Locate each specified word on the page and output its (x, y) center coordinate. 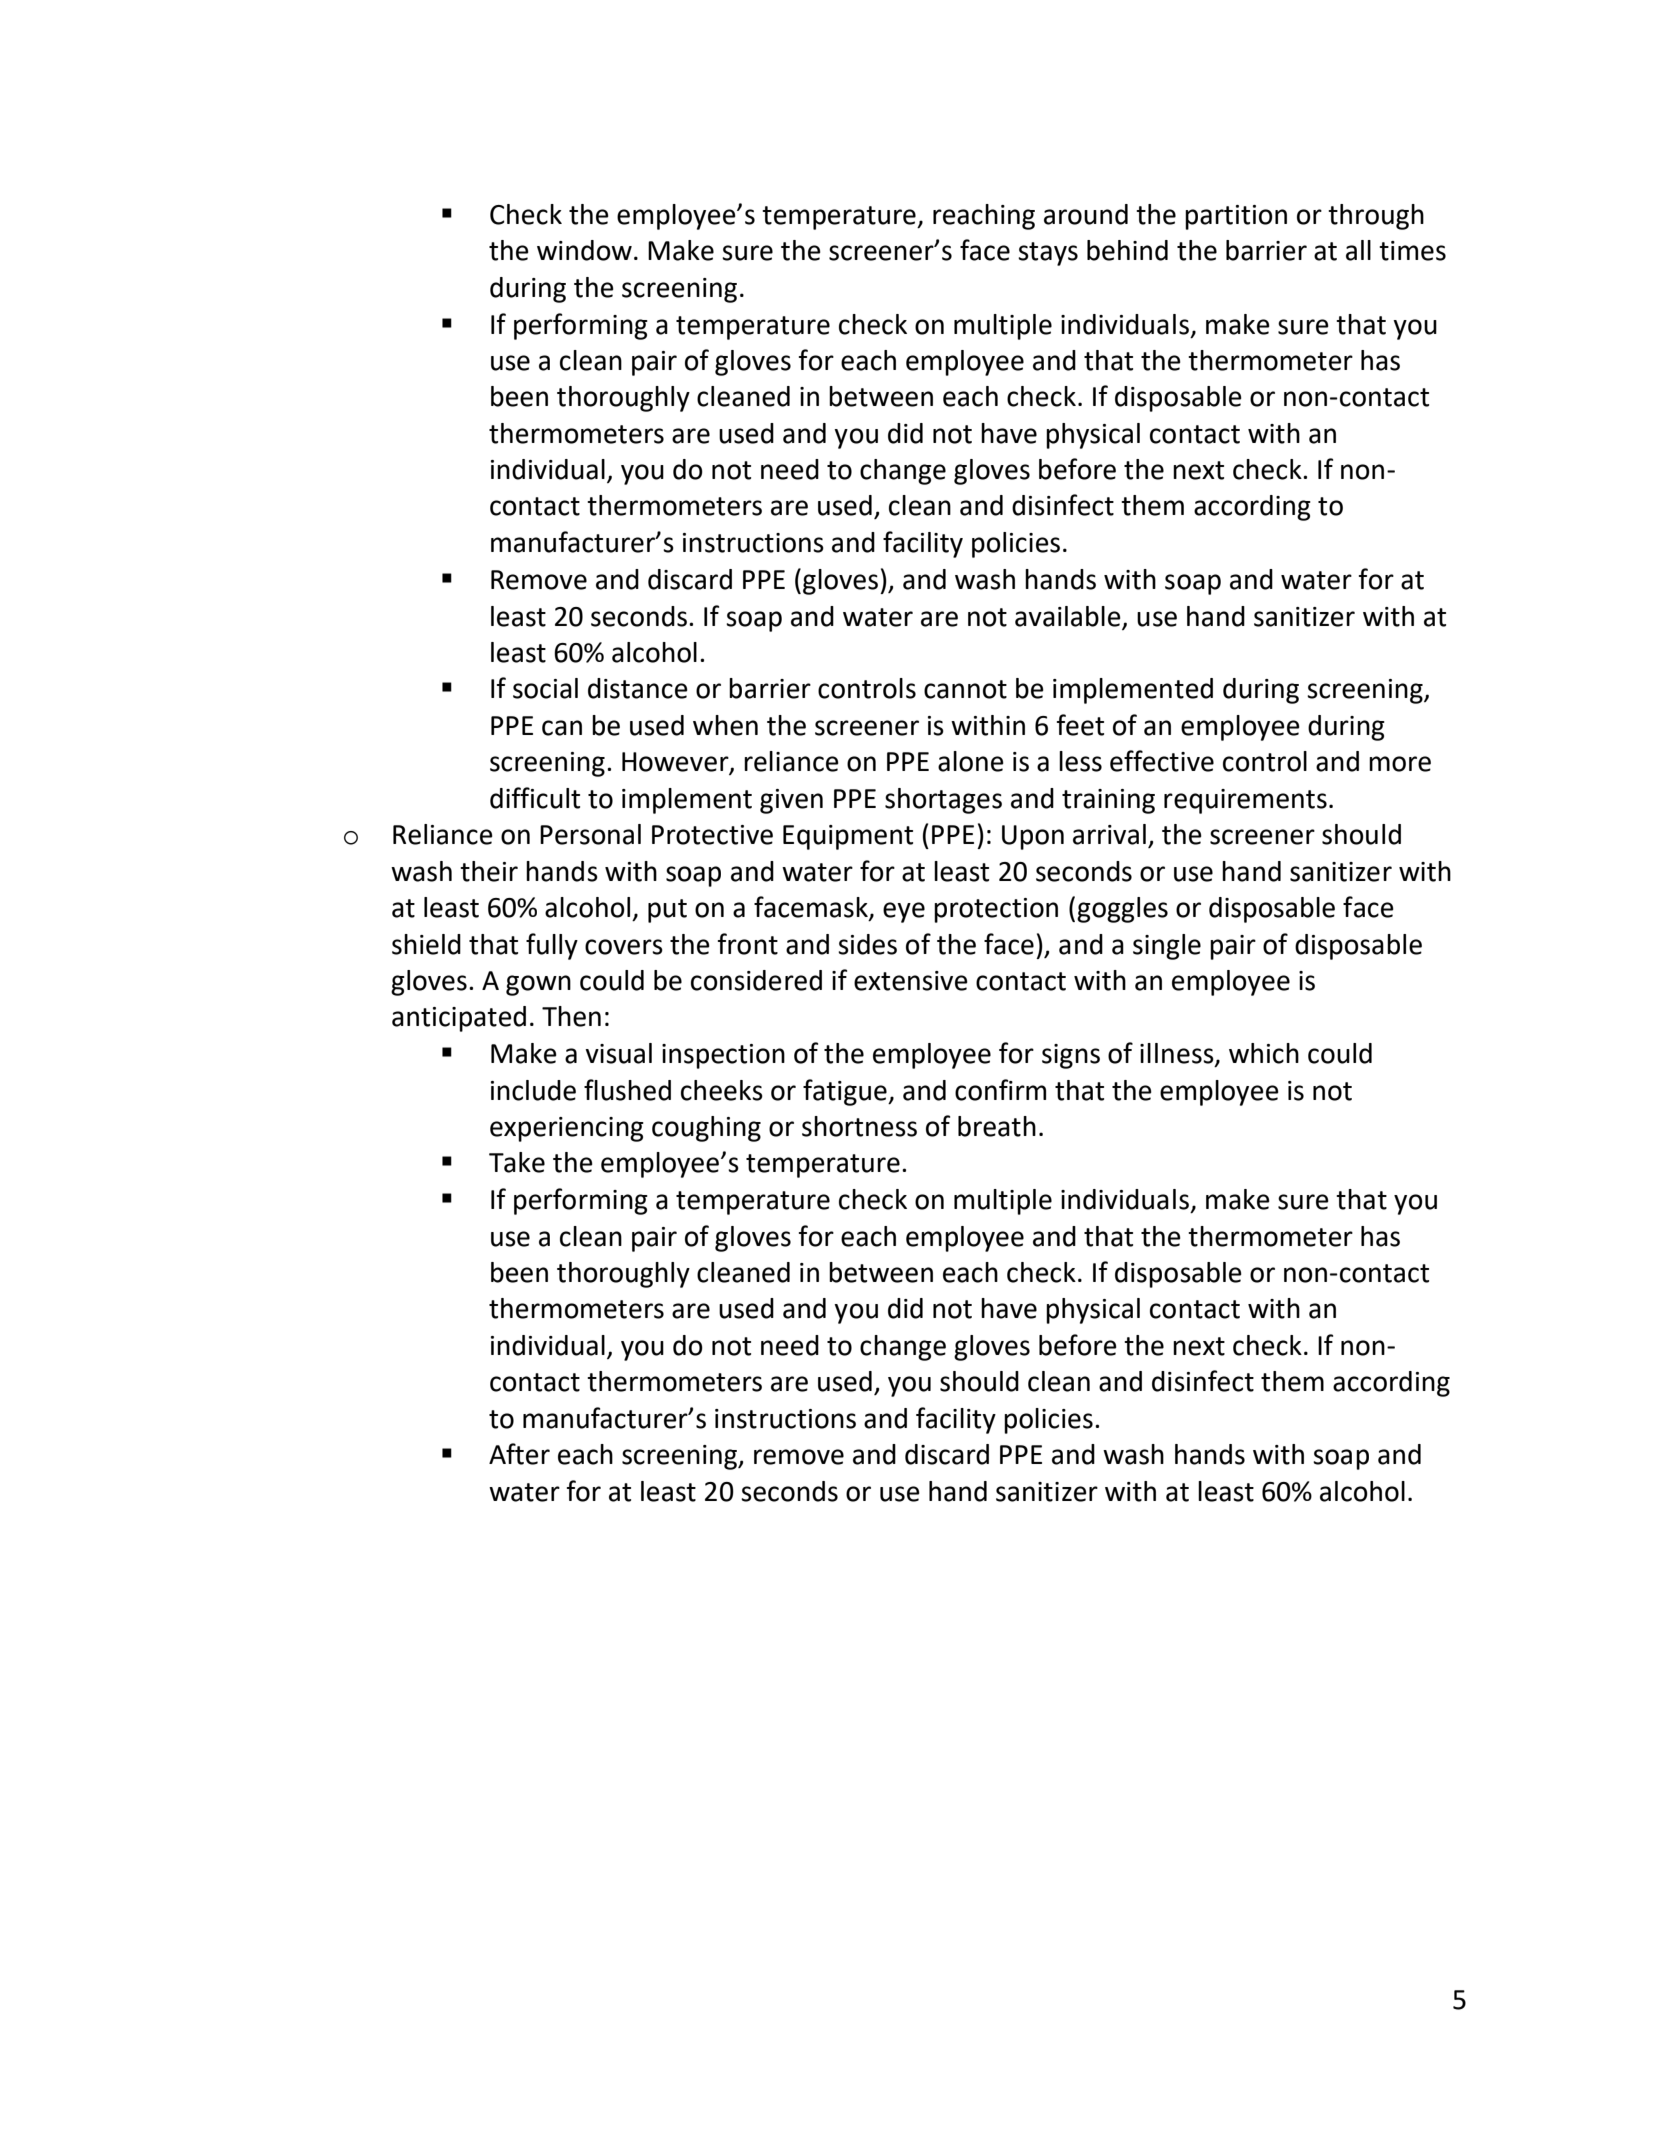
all (1358, 250)
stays (1048, 254)
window (584, 250)
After (519, 1454)
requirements (1245, 801)
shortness (859, 1126)
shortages (943, 801)
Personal (590, 834)
